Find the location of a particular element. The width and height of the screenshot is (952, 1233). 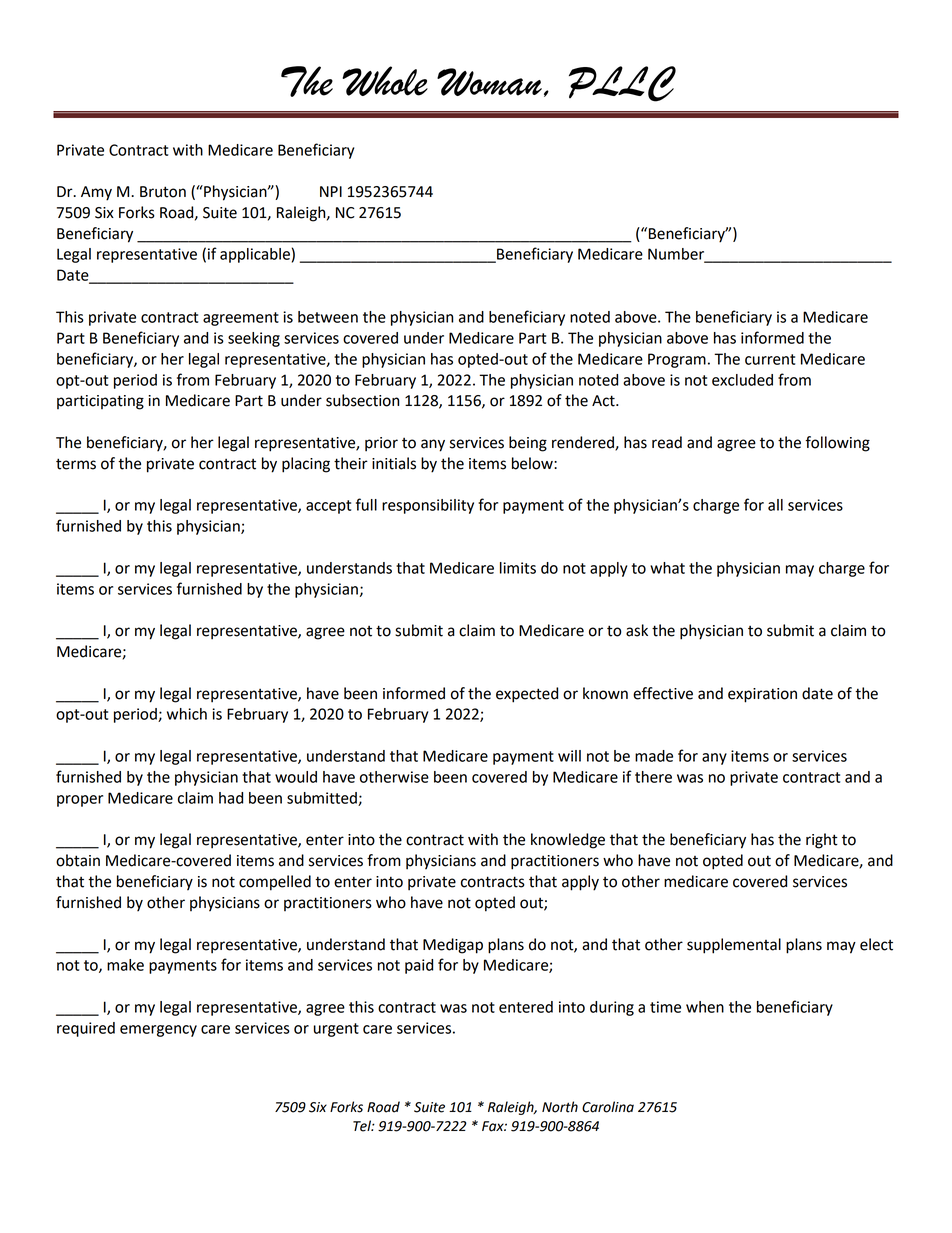

Woman is located at coordinates (489, 82).
